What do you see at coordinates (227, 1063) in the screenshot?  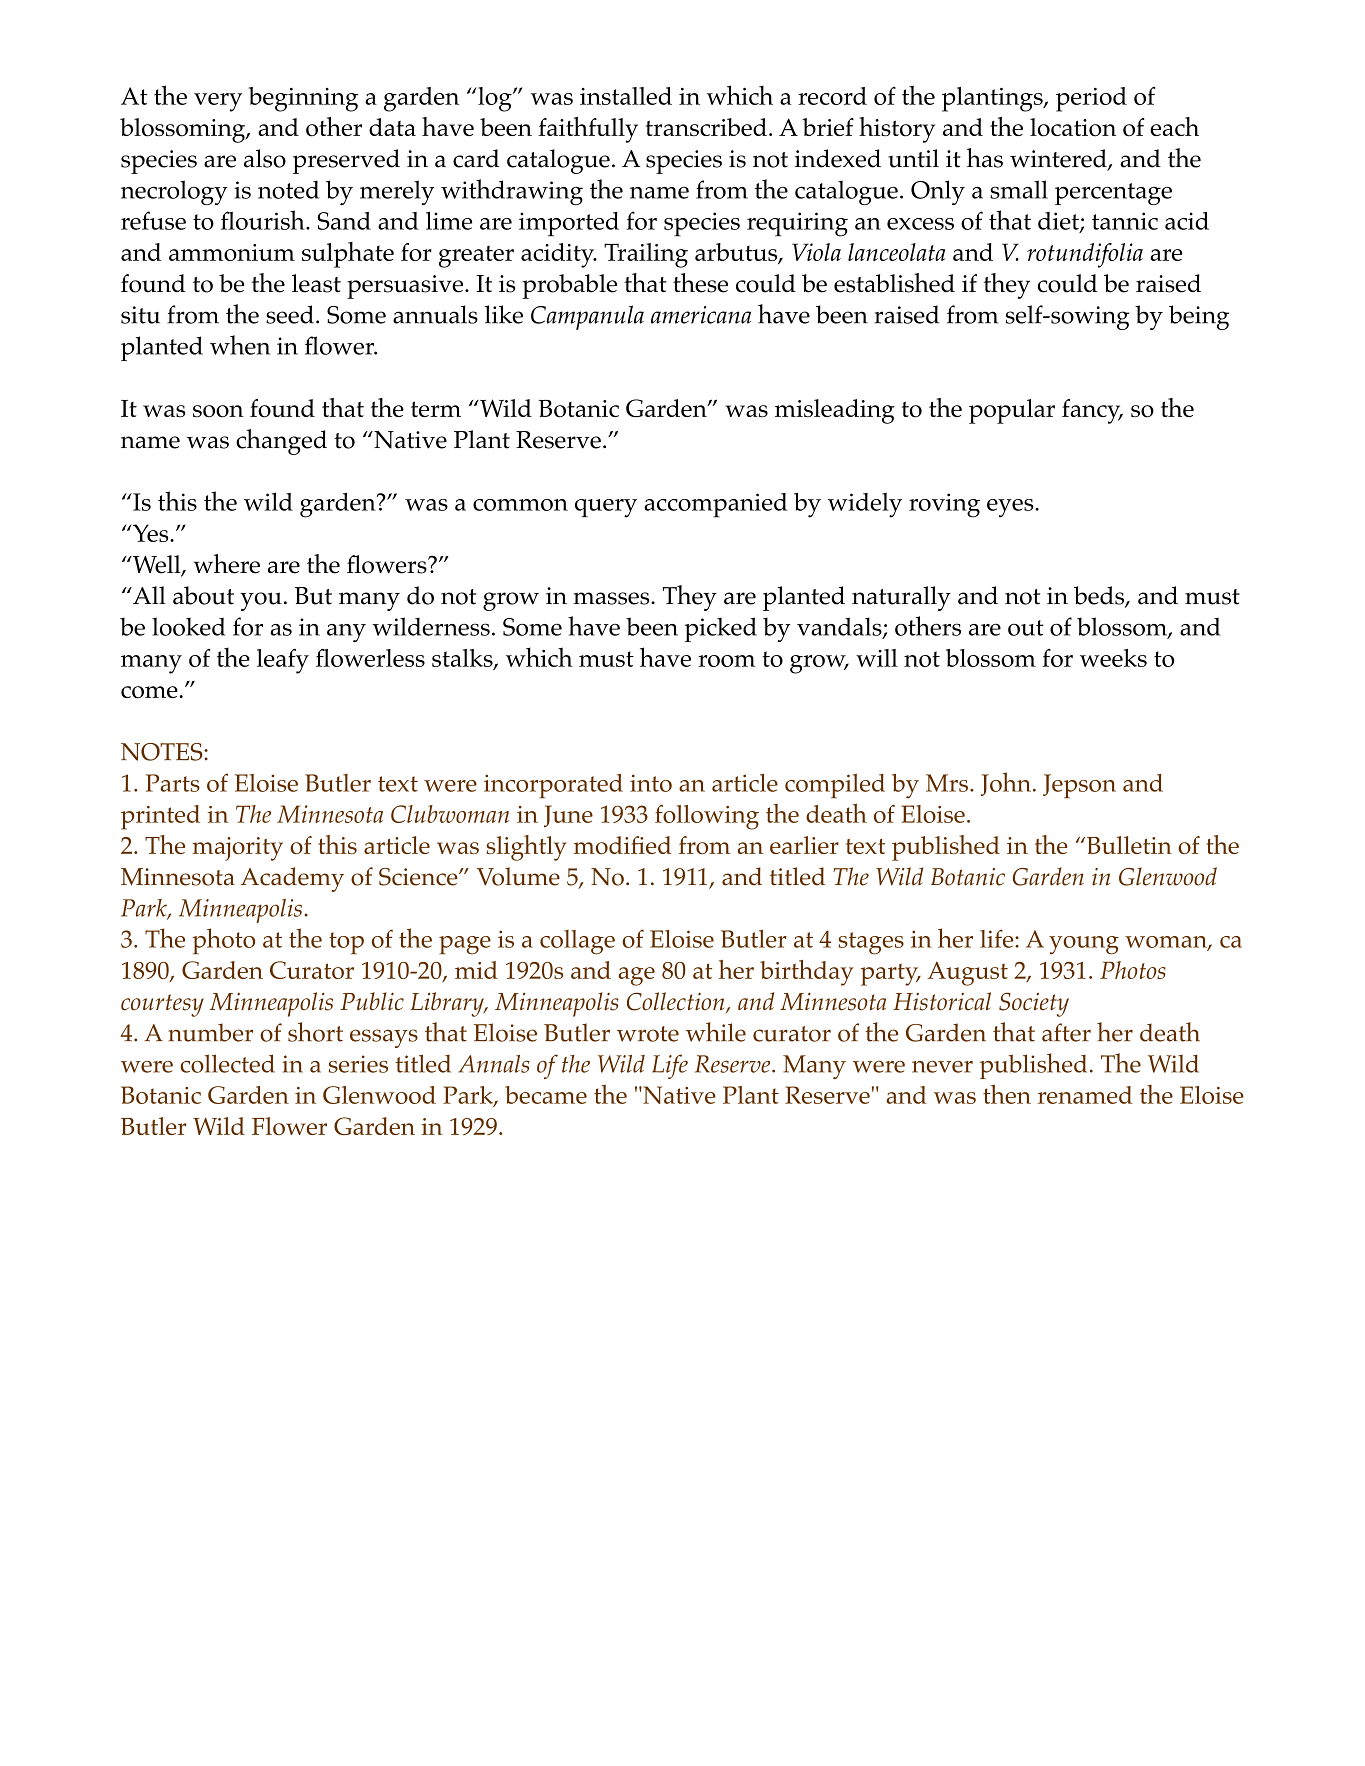 I see `collected` at bounding box center [227, 1063].
